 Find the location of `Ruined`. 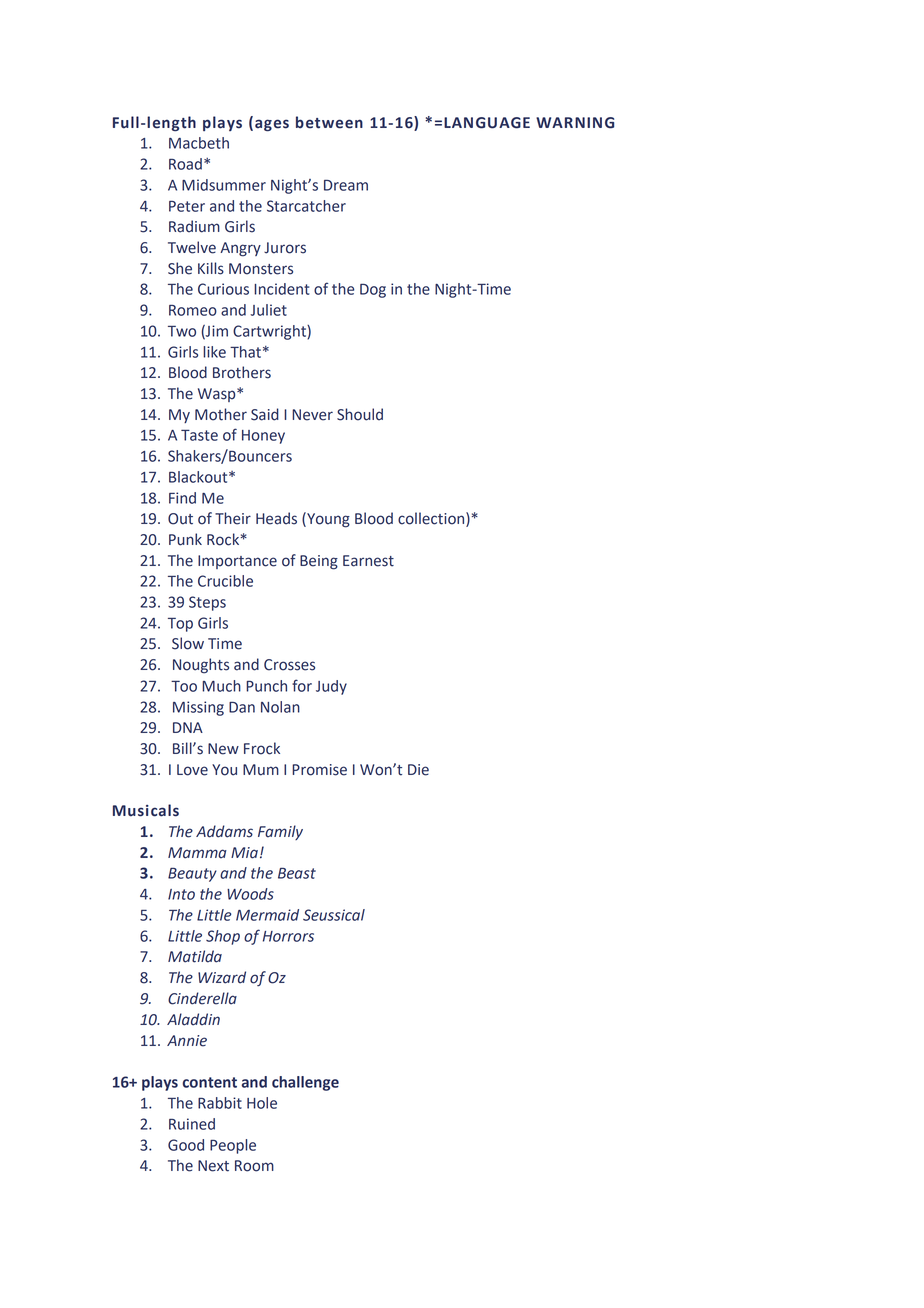

Ruined is located at coordinates (192, 1124).
